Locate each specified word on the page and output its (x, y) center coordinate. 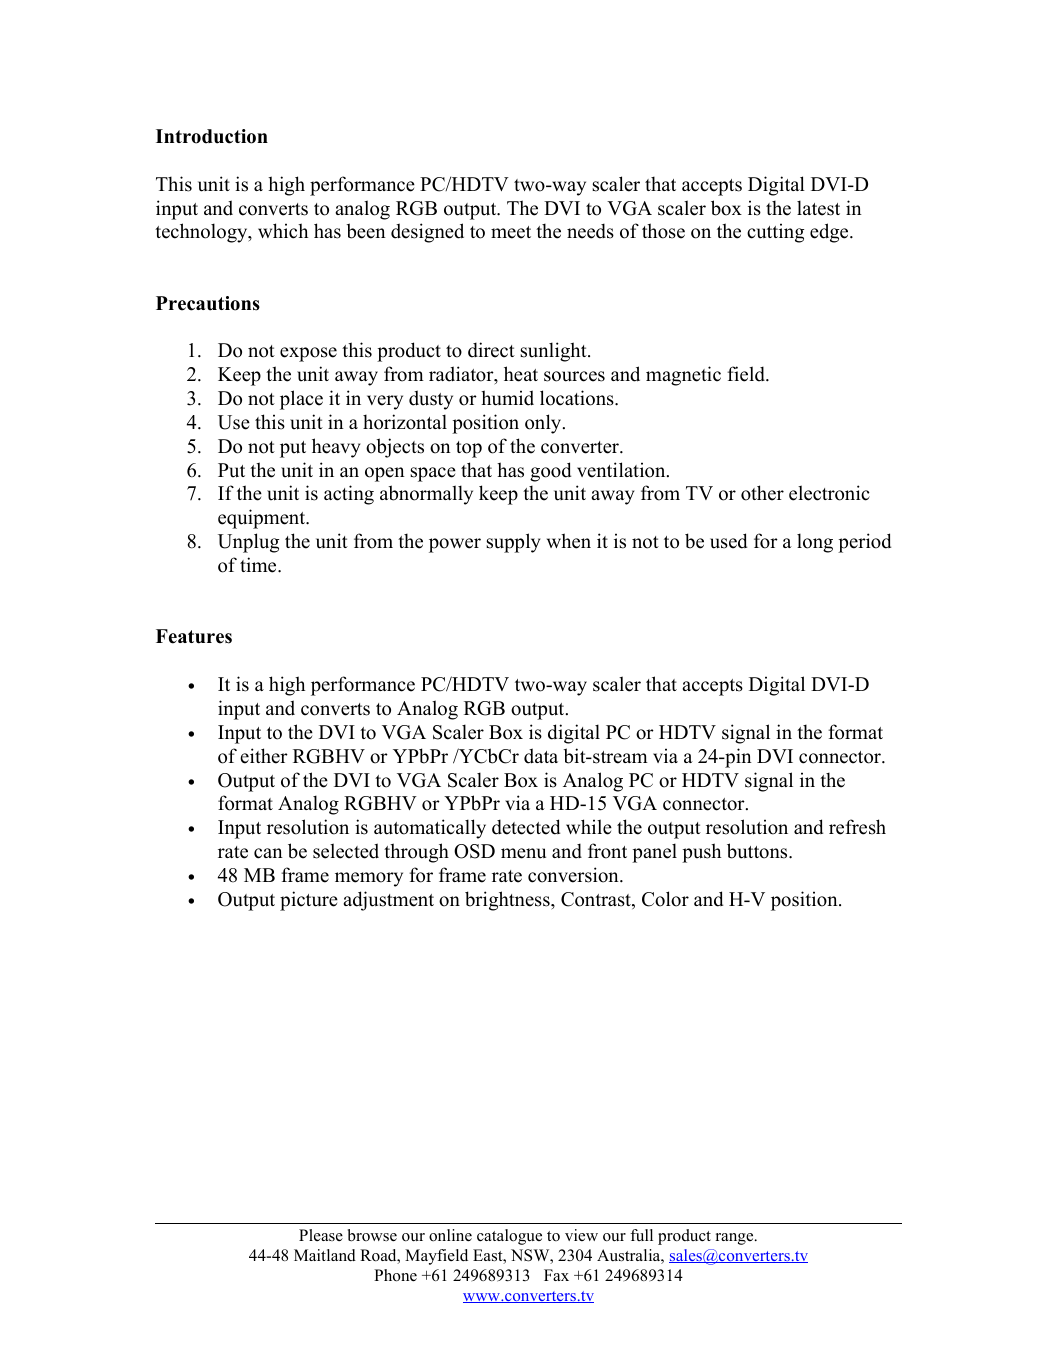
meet (511, 232)
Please (321, 1235)
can (268, 853)
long (815, 543)
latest (818, 208)
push (701, 853)
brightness (508, 901)
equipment (263, 519)
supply (513, 543)
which (283, 231)
